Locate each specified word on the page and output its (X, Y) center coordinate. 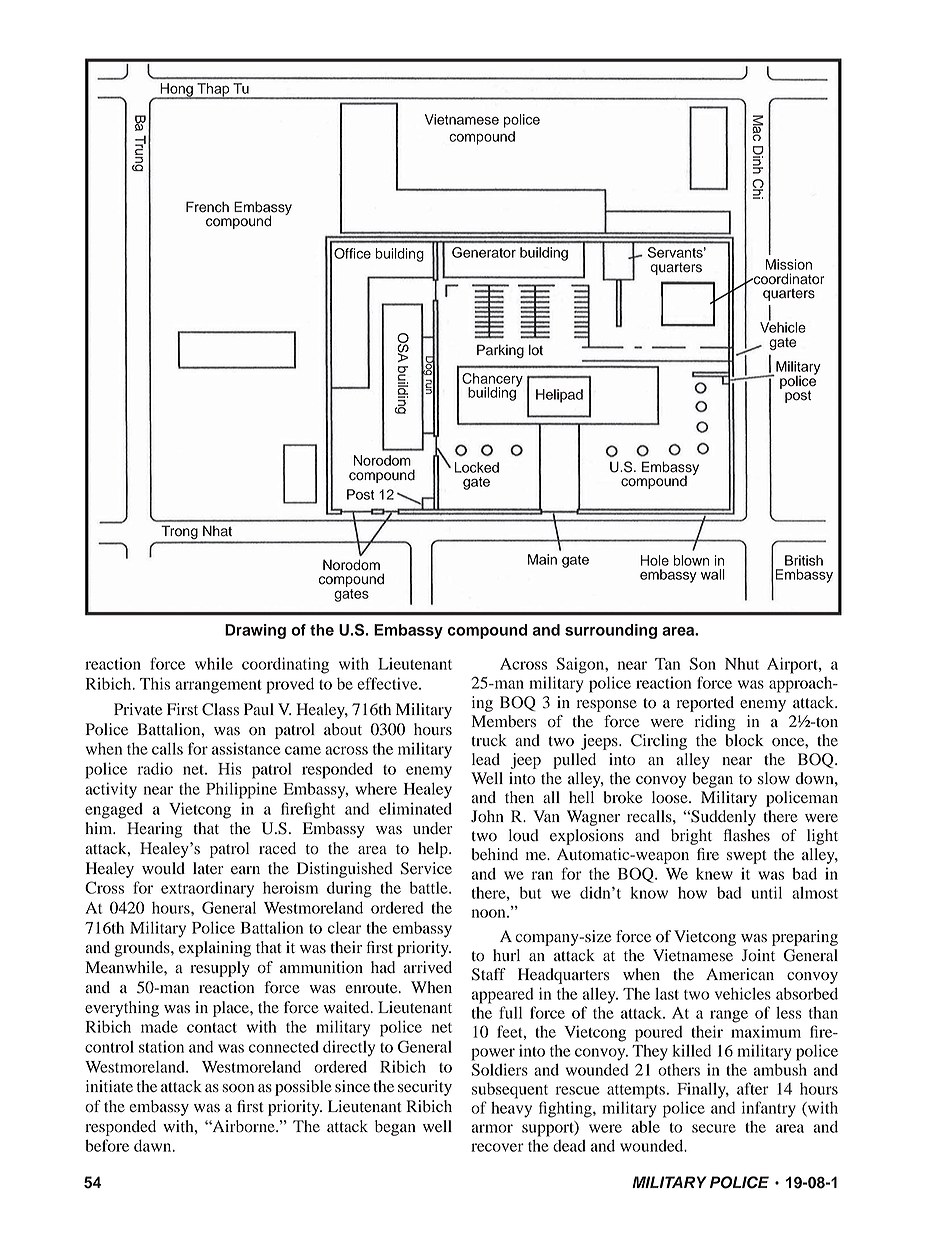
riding (715, 723)
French (207, 207)
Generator (484, 252)
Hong (176, 91)
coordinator (788, 279)
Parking (500, 351)
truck (489, 740)
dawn (154, 1145)
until (766, 892)
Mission (788, 264)
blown (691, 560)
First (182, 709)
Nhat (217, 531)
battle (430, 887)
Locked (477, 467)
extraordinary (207, 889)
